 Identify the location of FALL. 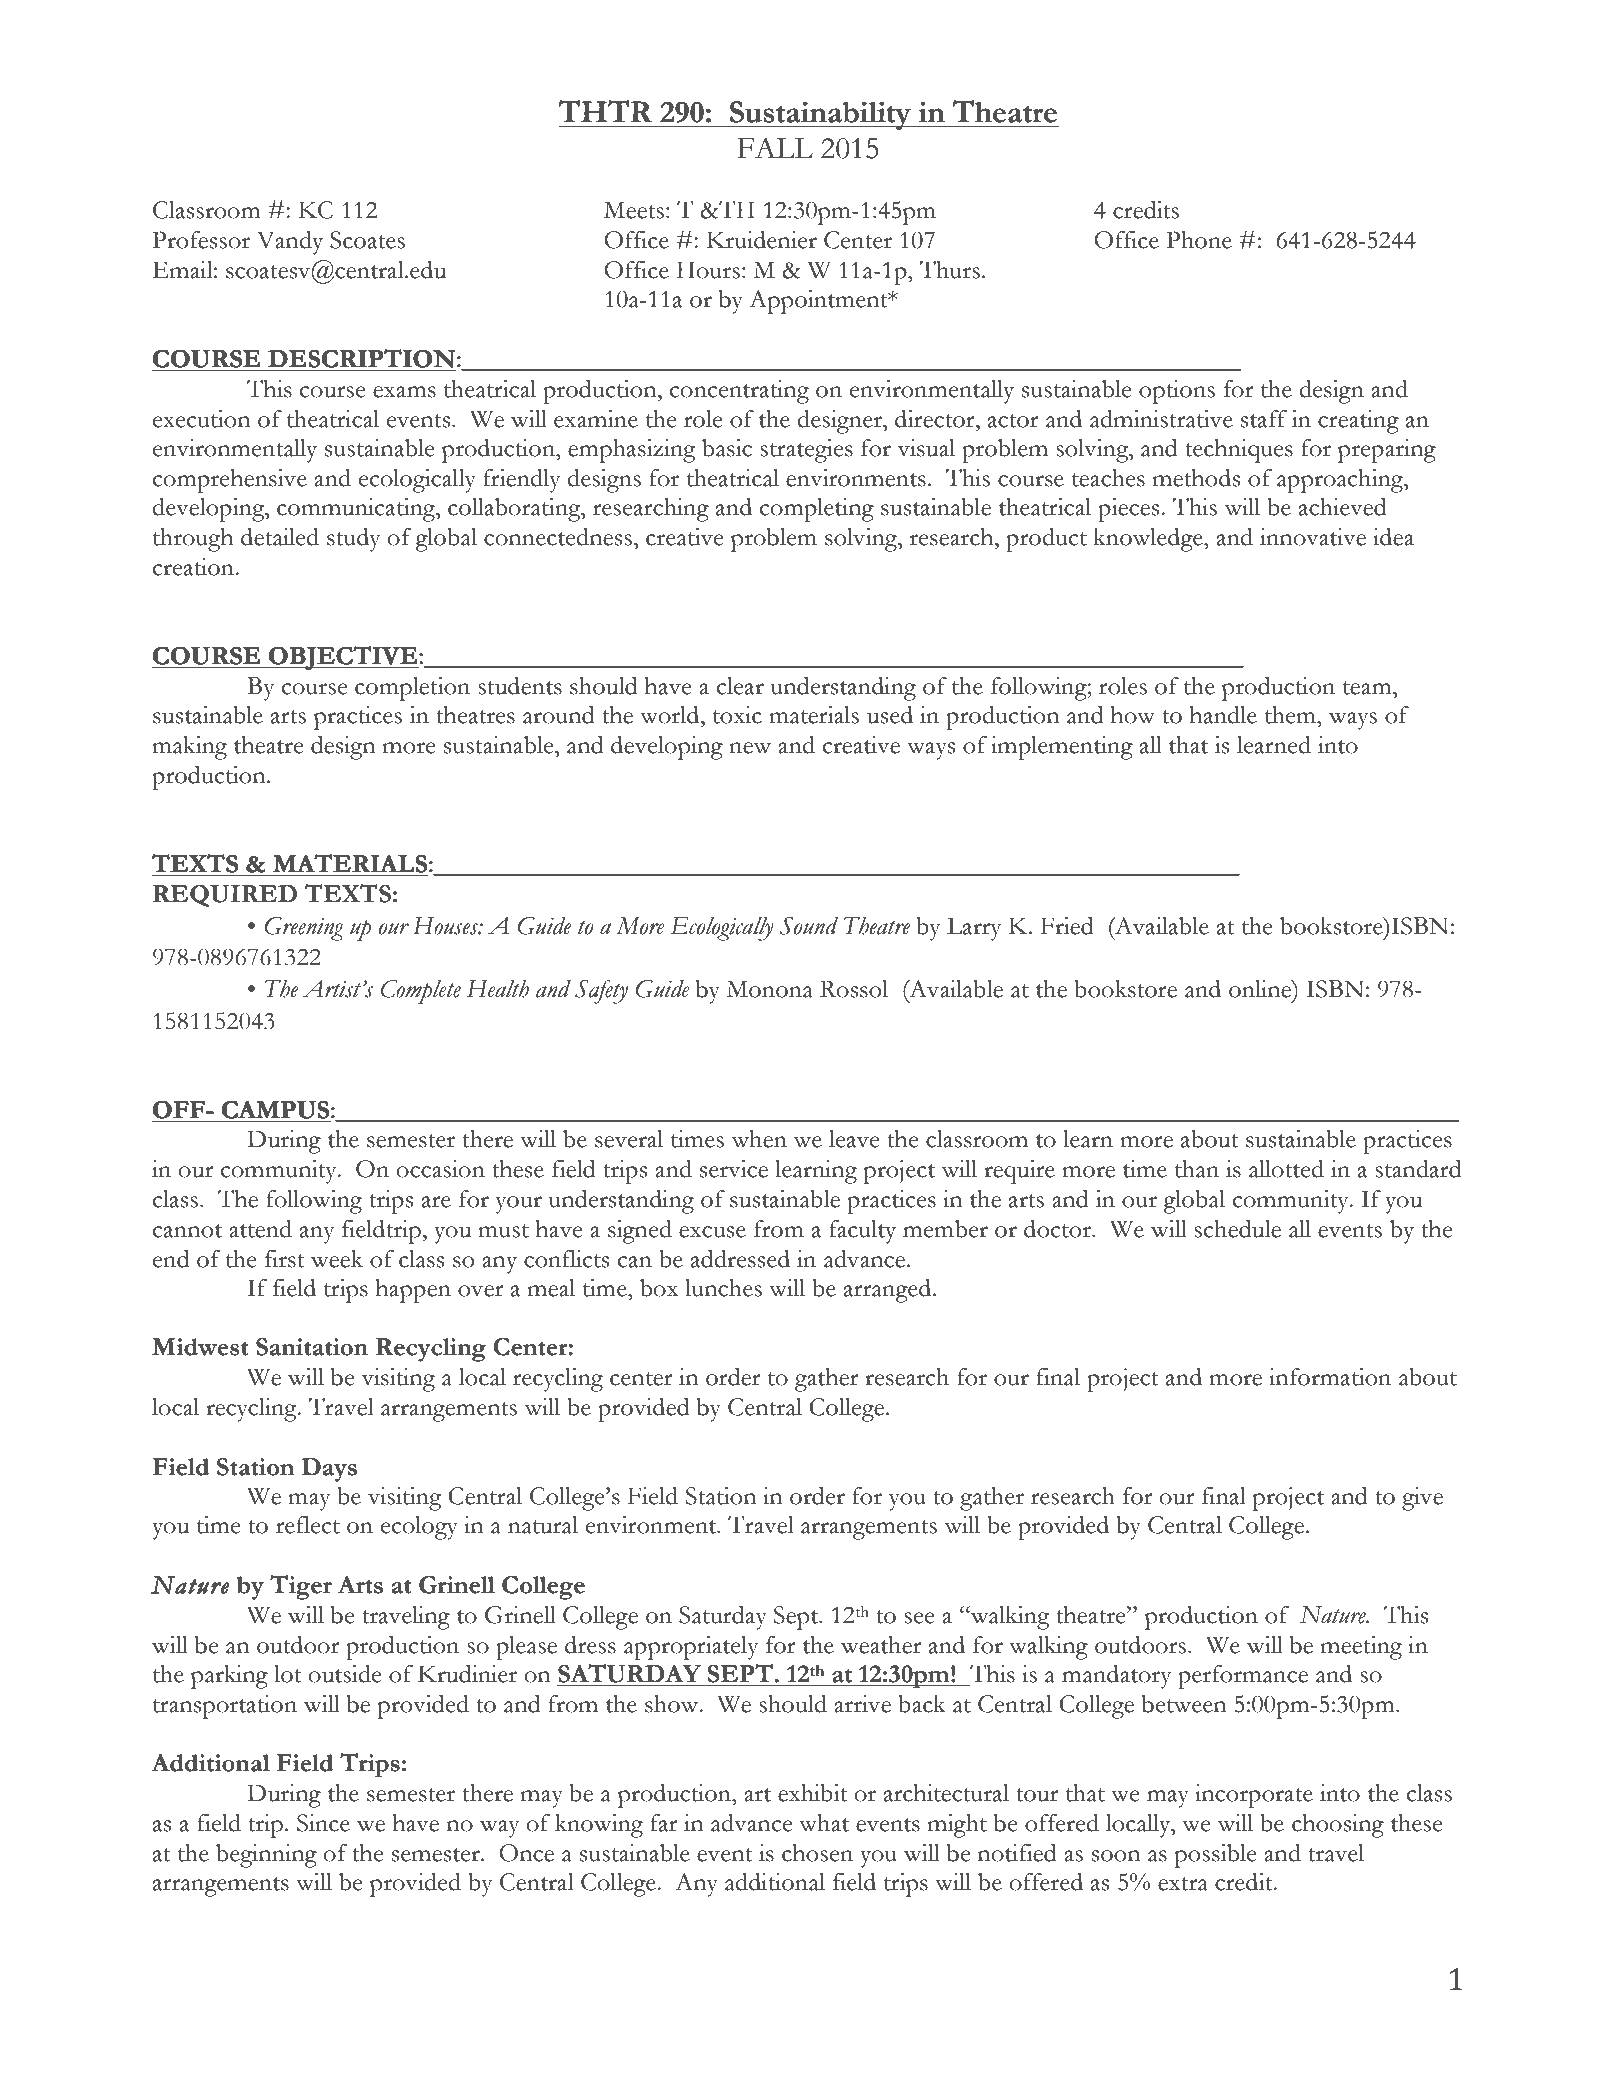
(775, 147).
